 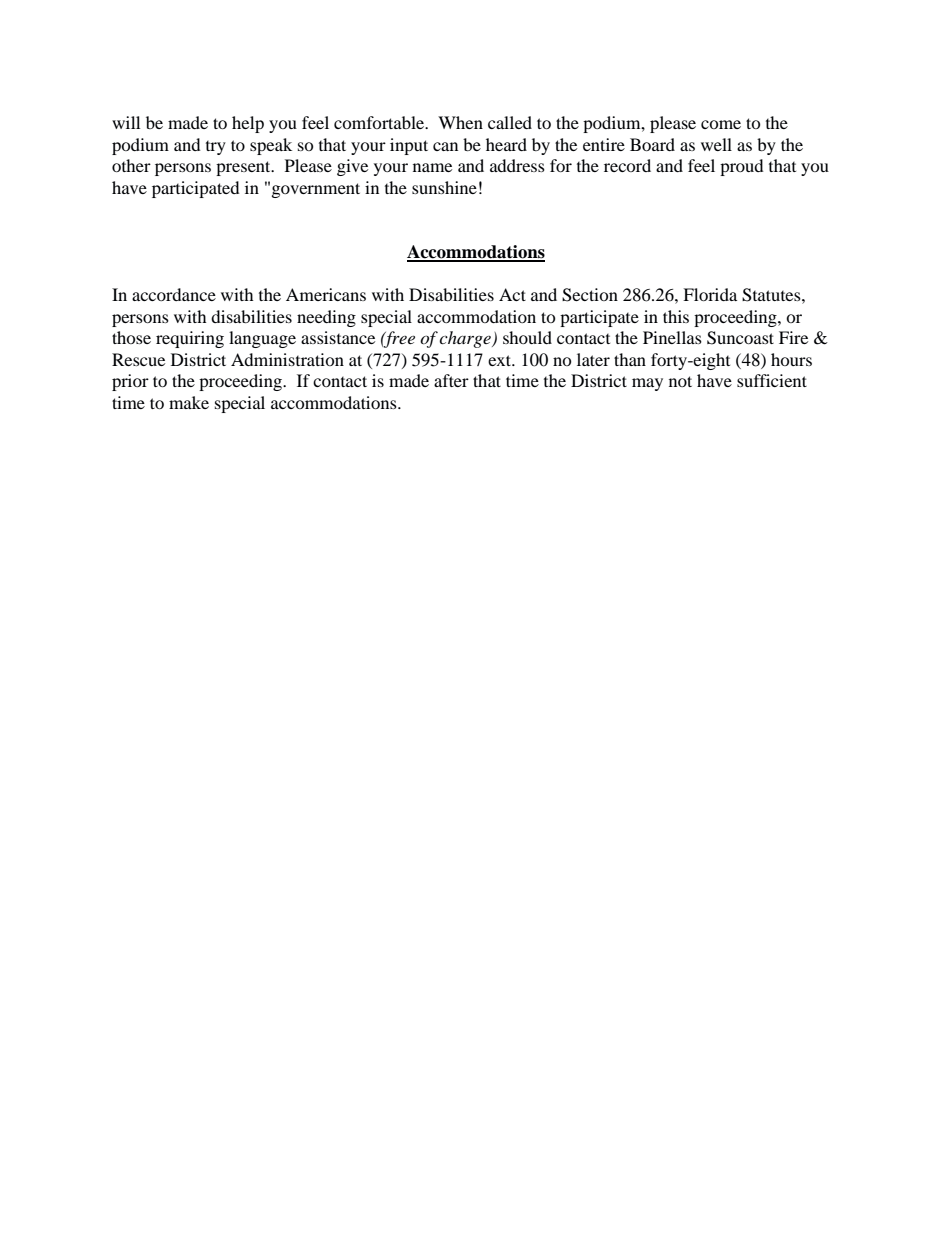 What do you see at coordinates (248, 124) in the page?
I see `help` at bounding box center [248, 124].
